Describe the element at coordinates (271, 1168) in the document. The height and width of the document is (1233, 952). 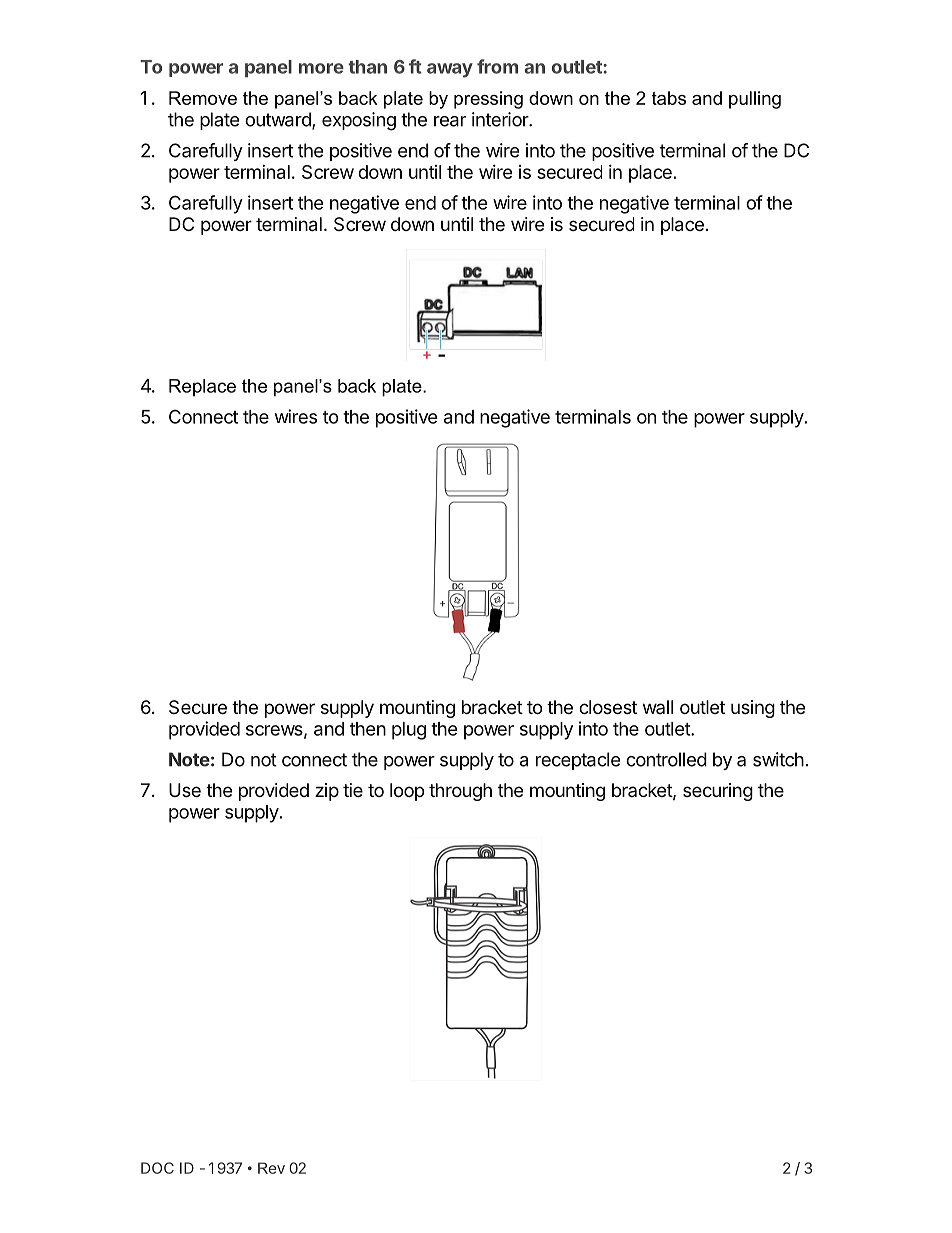
I see `Rev` at that location.
